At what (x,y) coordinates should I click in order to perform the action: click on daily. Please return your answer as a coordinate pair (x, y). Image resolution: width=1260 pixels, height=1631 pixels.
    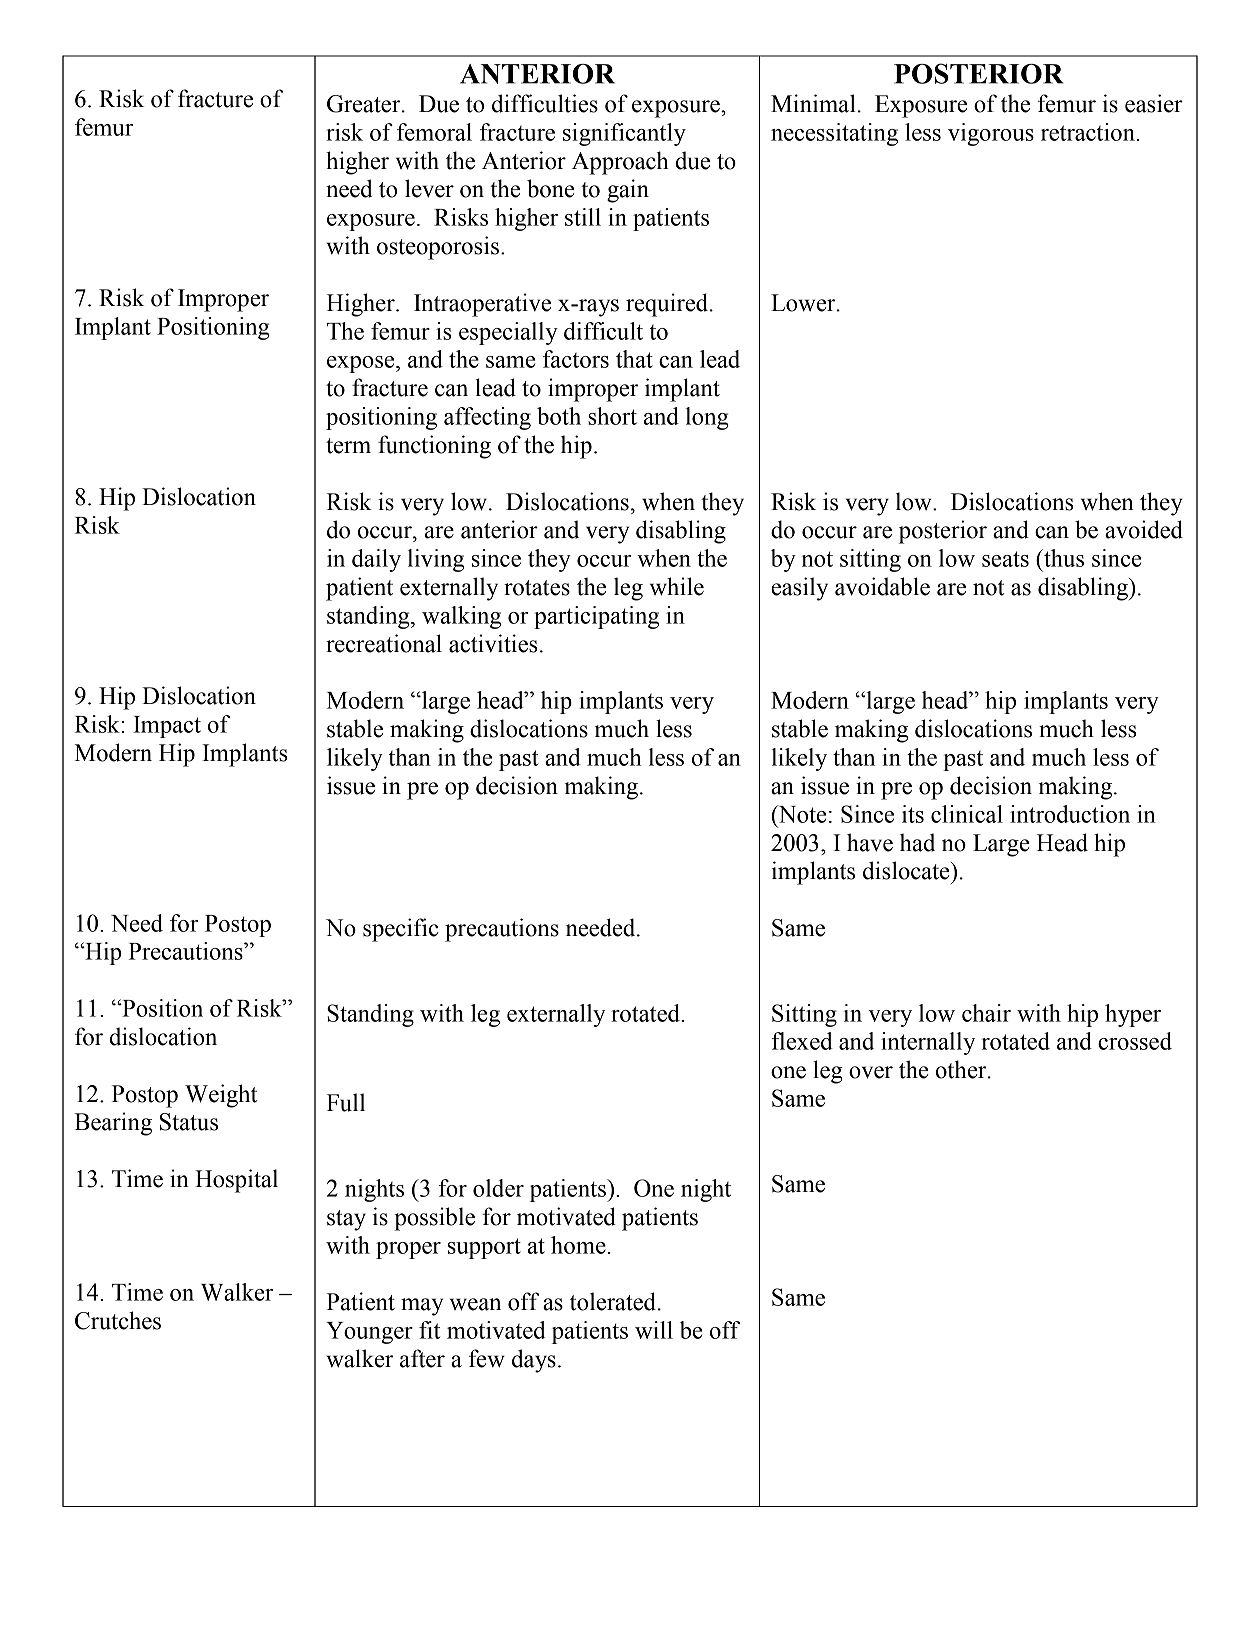
    Looking at the image, I should click on (376, 560).
